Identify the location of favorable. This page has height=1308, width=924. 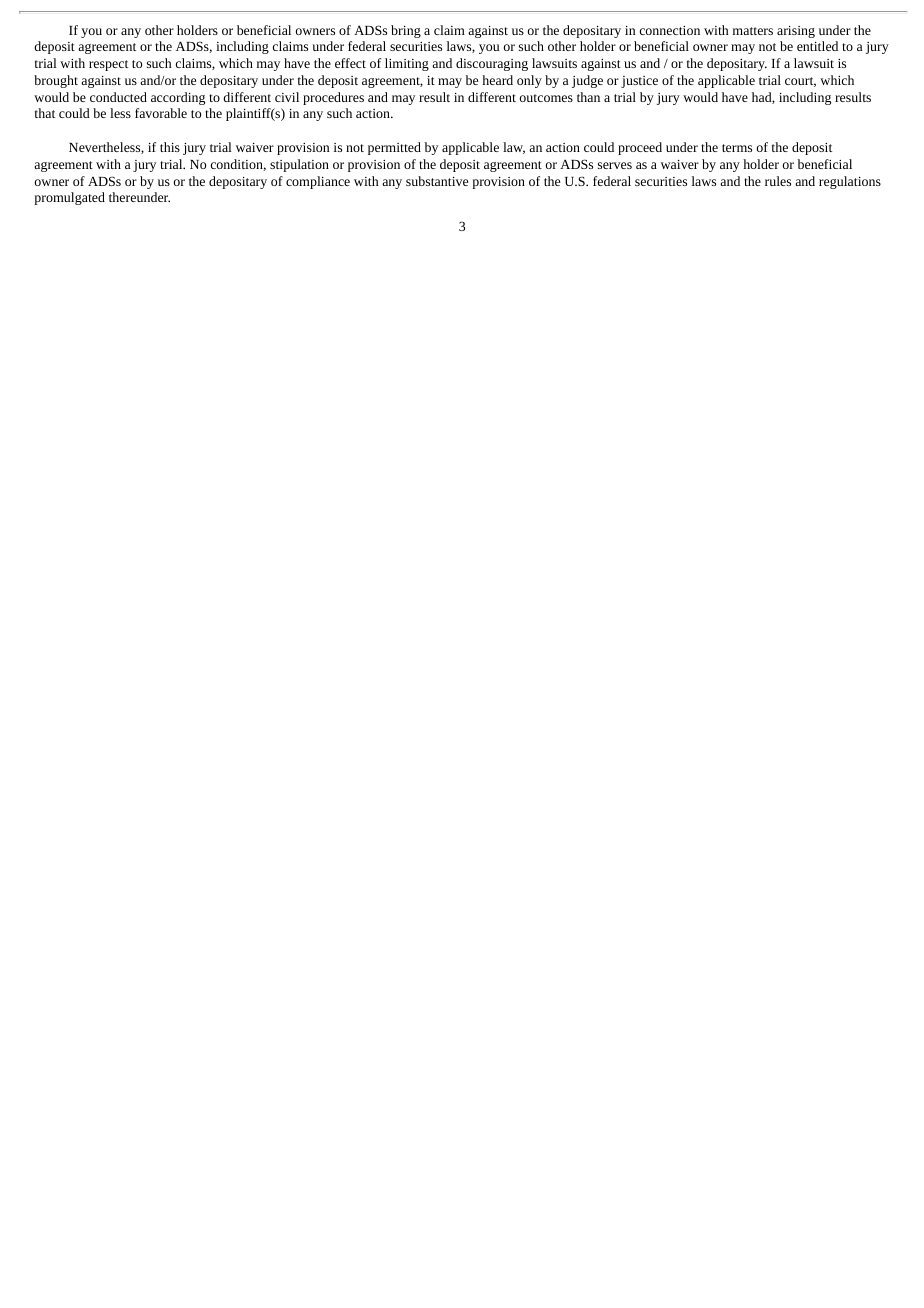
(161, 113).
